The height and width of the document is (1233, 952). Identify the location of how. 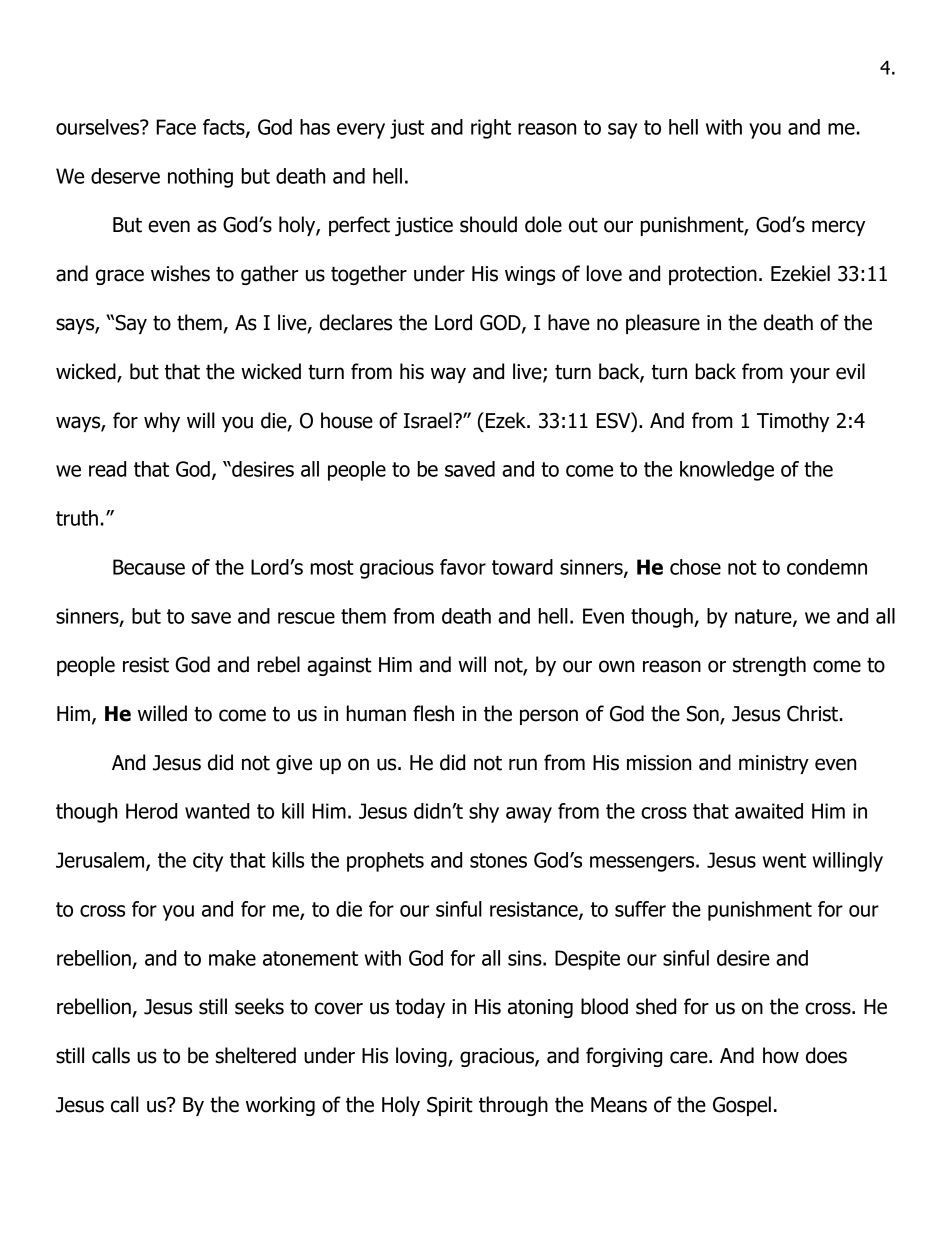
(781, 1055).
